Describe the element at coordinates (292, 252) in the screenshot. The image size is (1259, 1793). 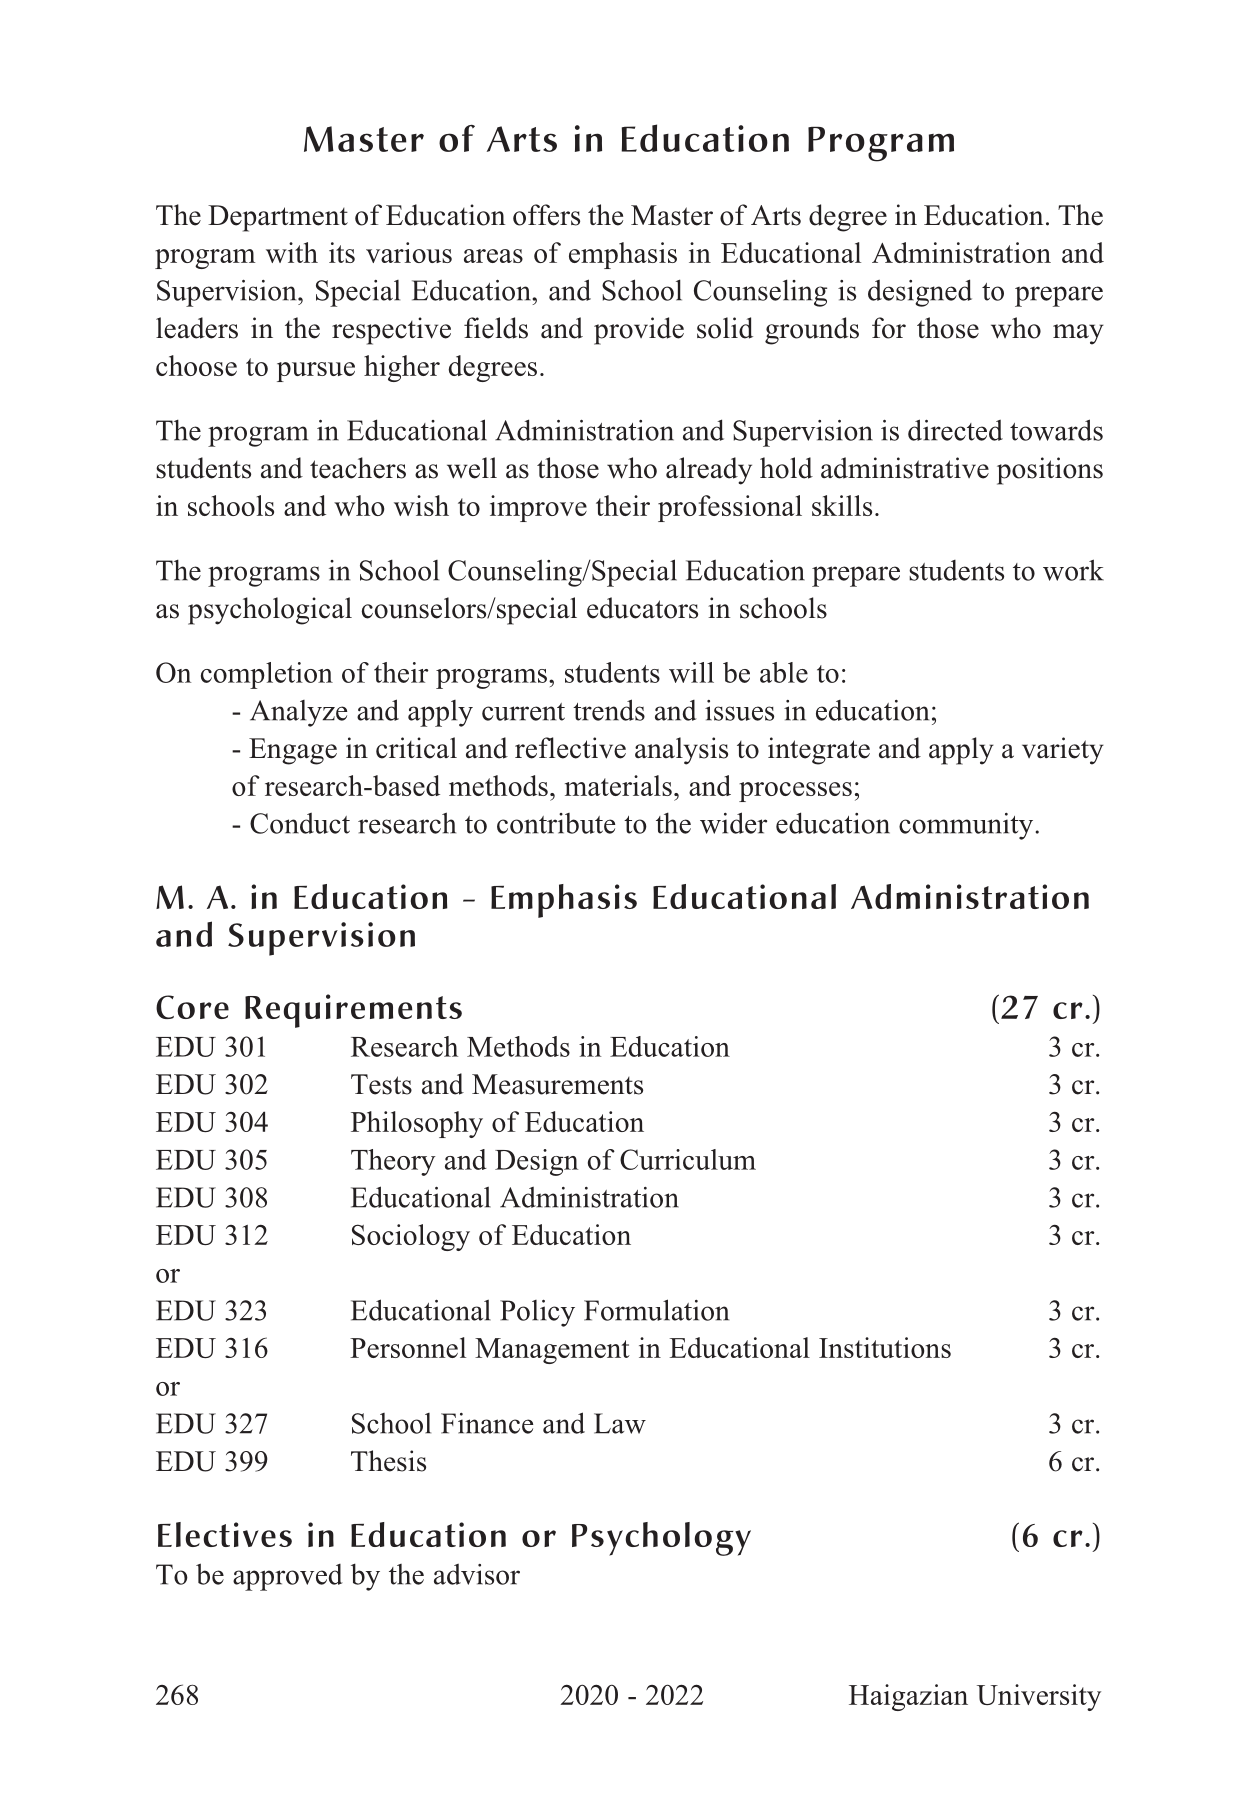
I see `with` at that location.
